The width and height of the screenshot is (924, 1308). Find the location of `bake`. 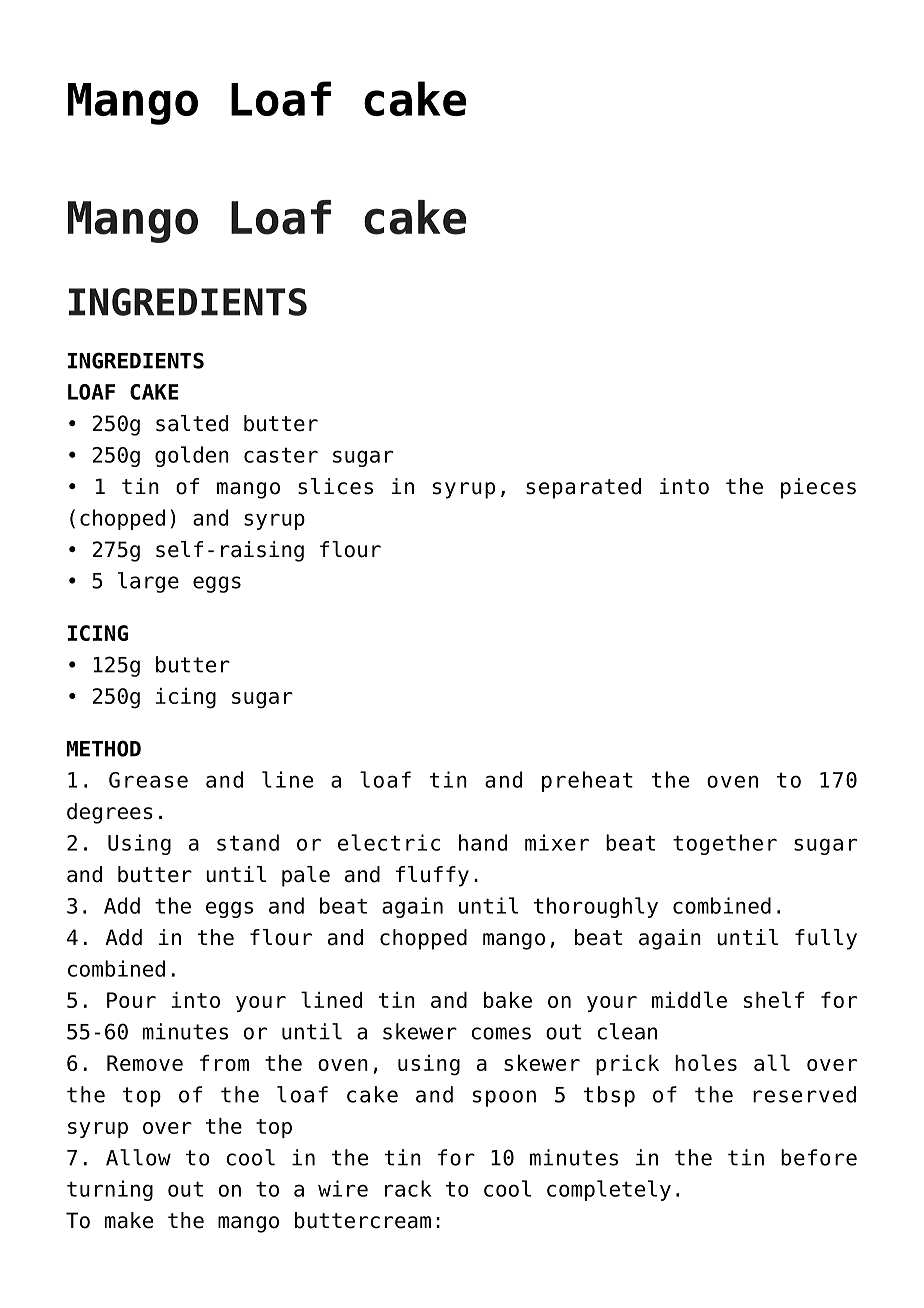

bake is located at coordinates (508, 1000).
